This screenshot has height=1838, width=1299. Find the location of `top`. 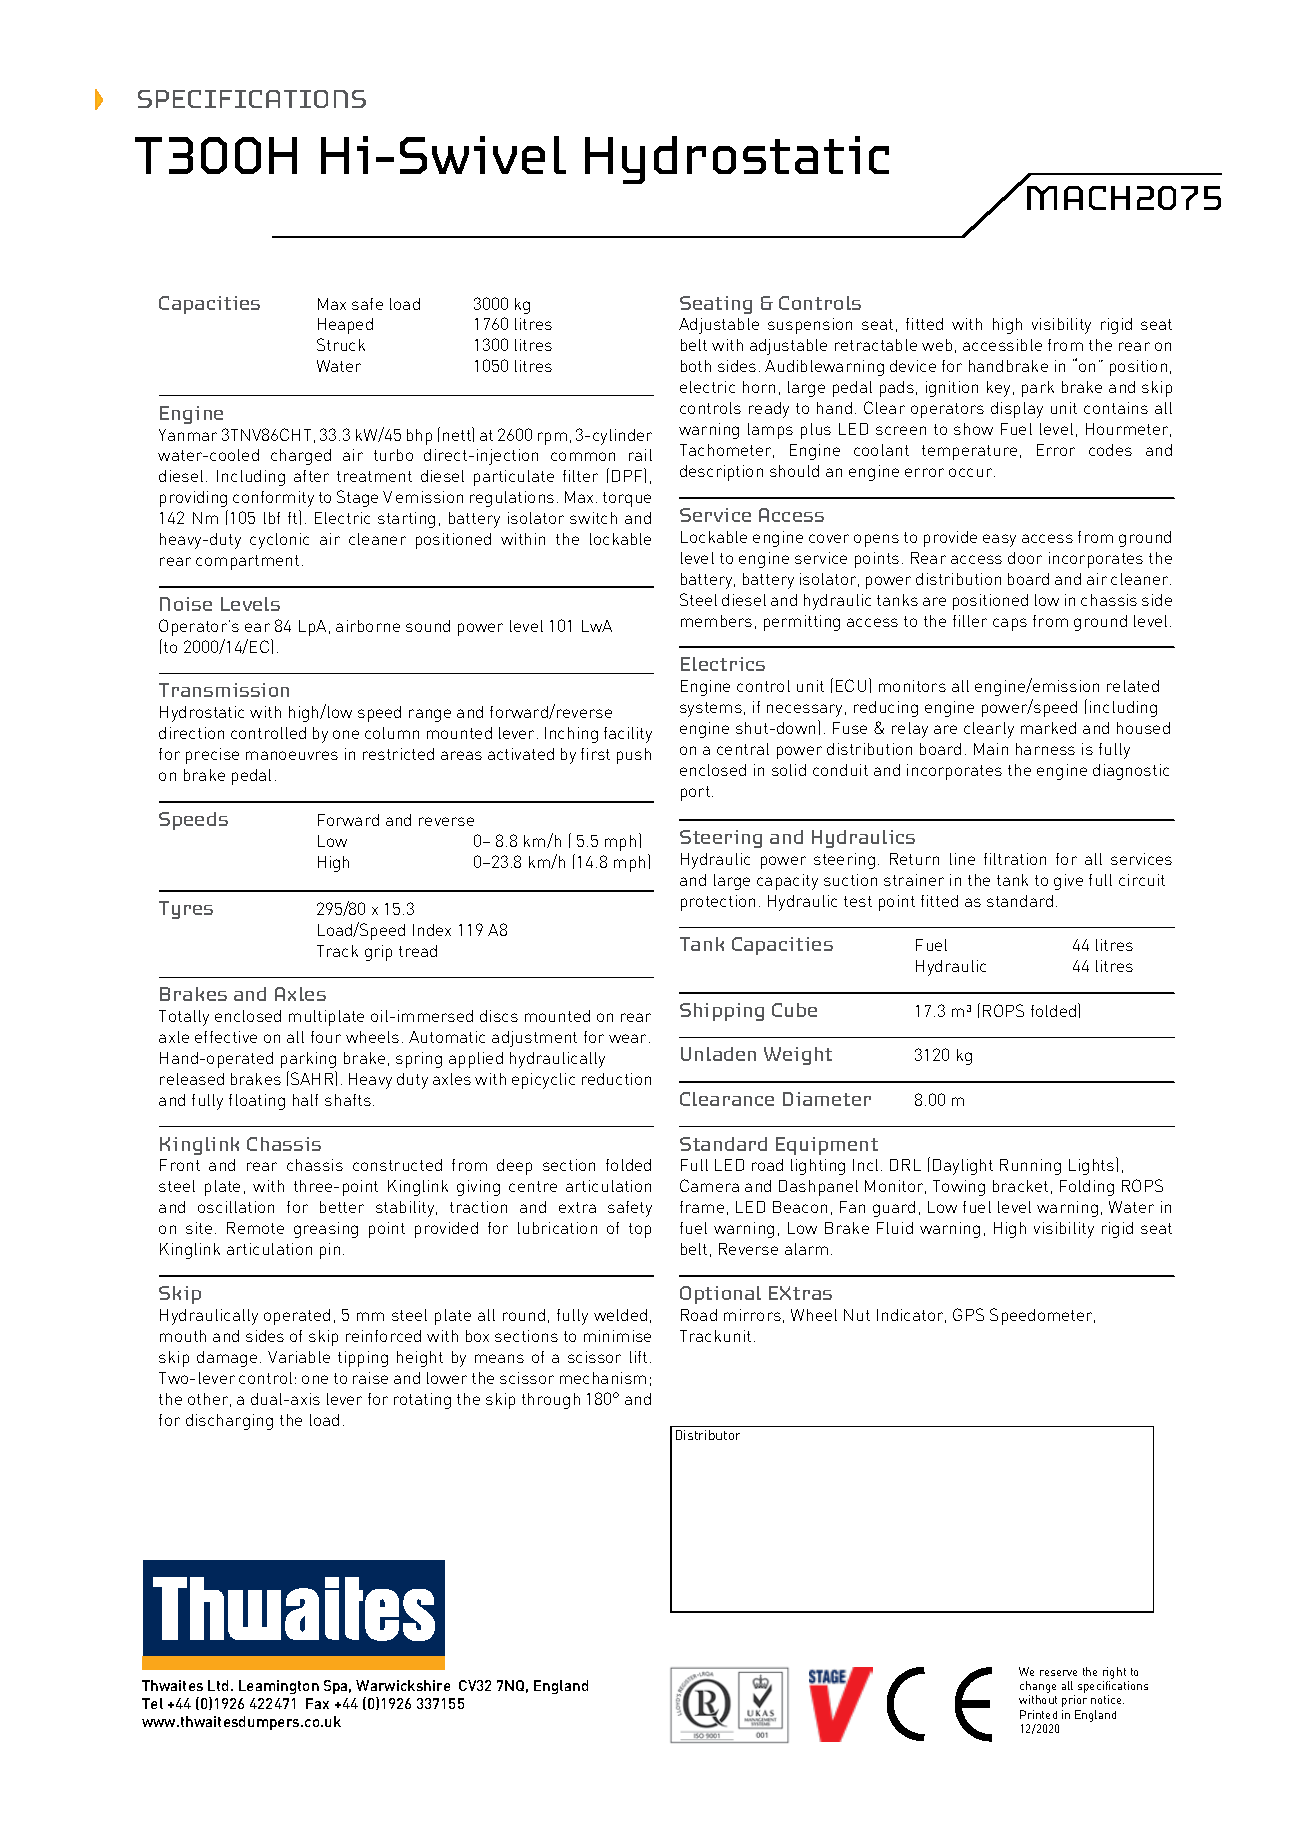

top is located at coordinates (640, 1230).
